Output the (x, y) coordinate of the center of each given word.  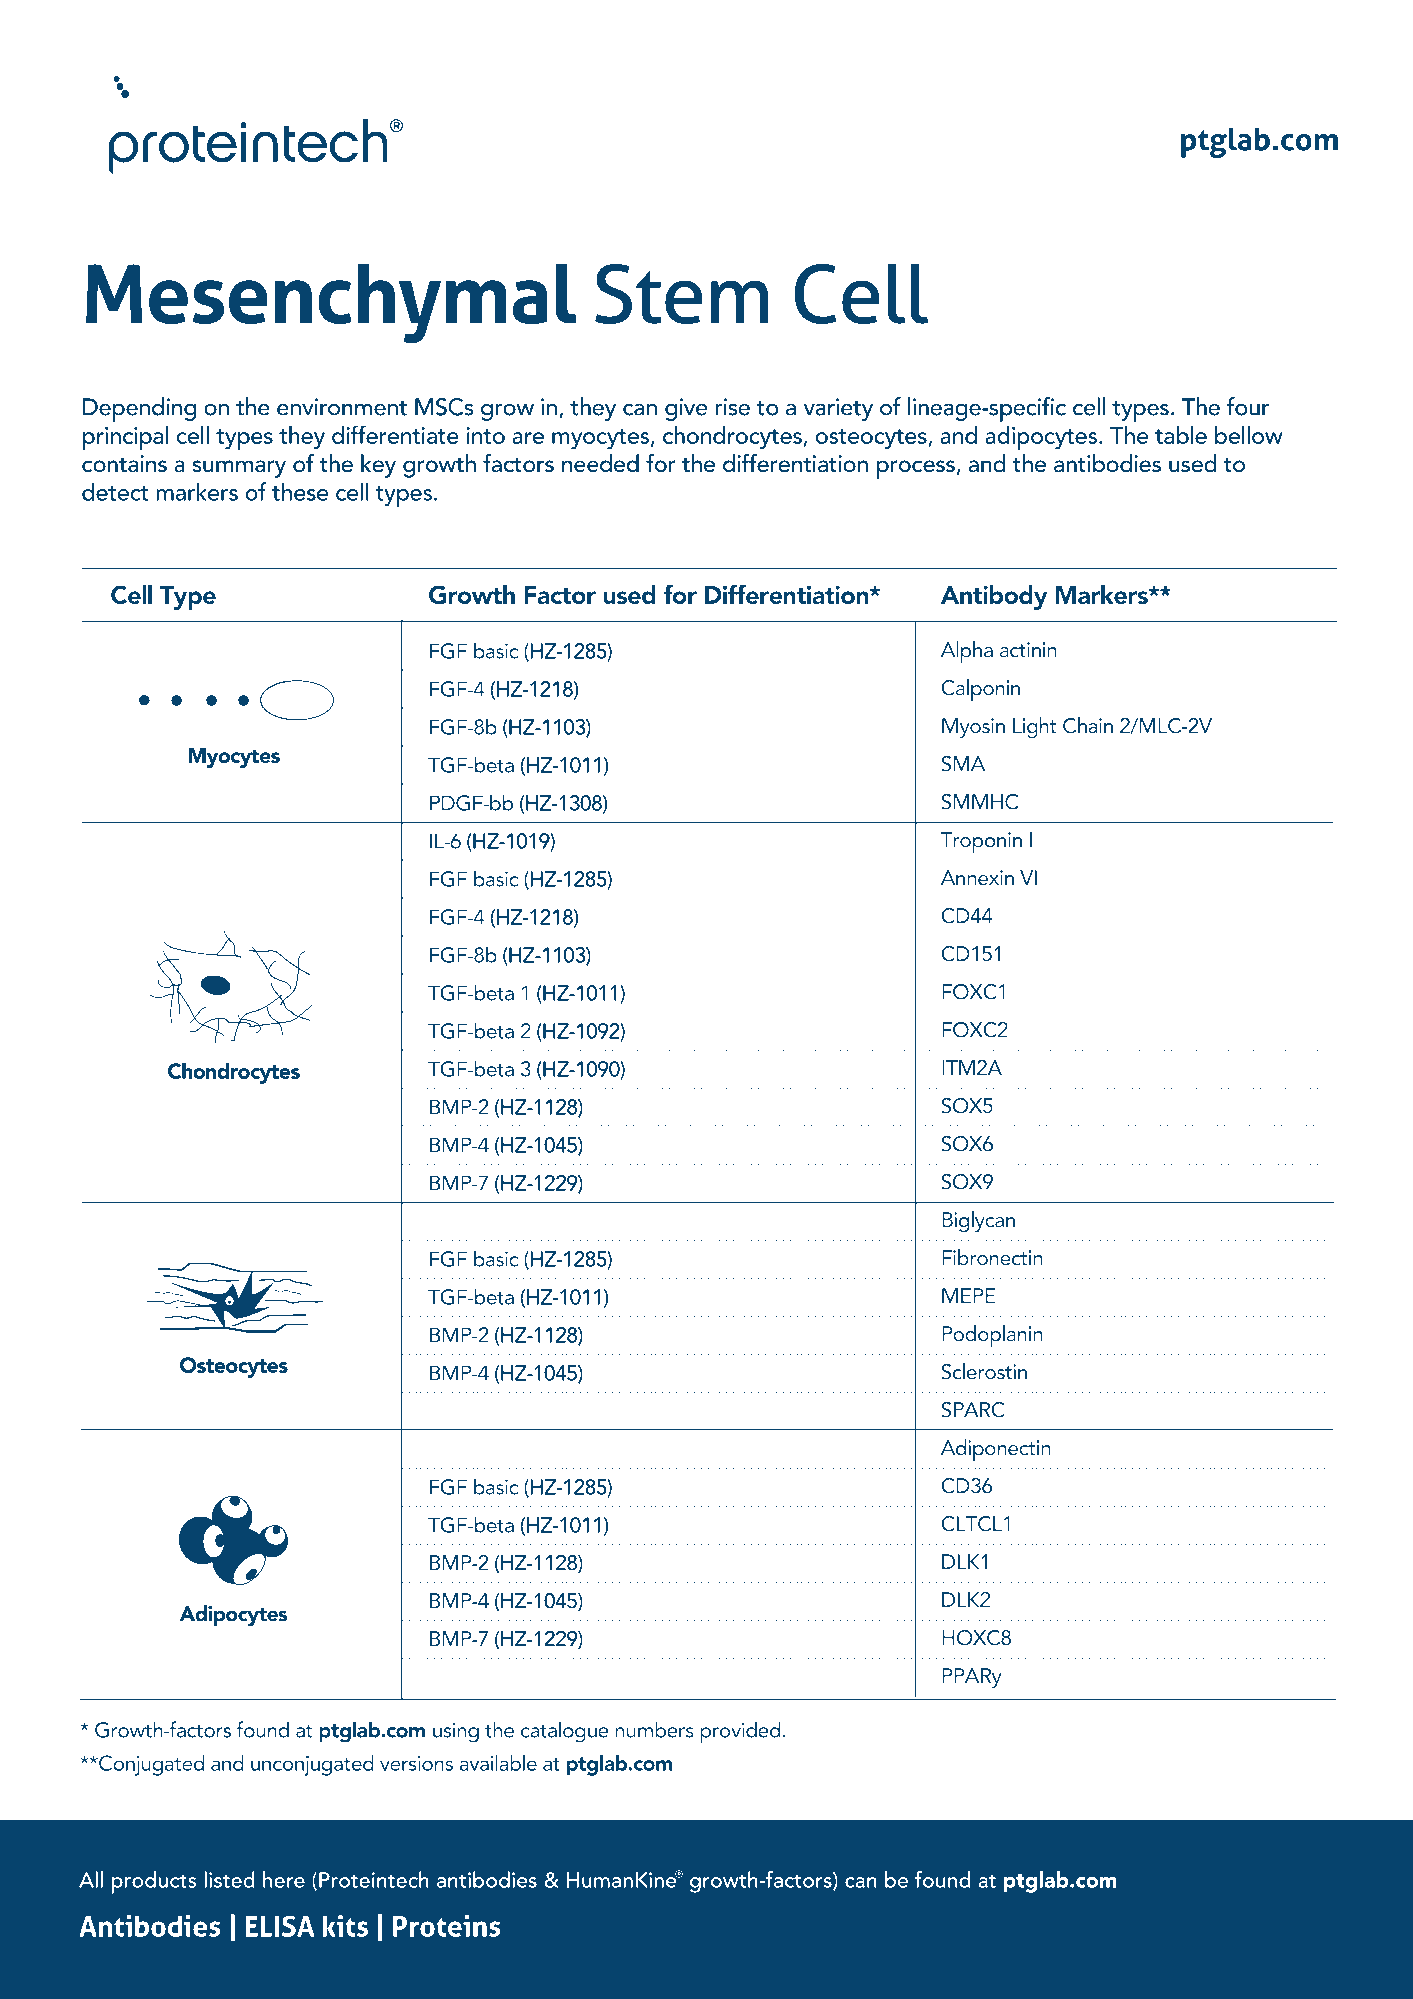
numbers (654, 1729)
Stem (681, 294)
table (1181, 435)
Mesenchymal (331, 303)
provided (740, 1732)
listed (229, 1879)
